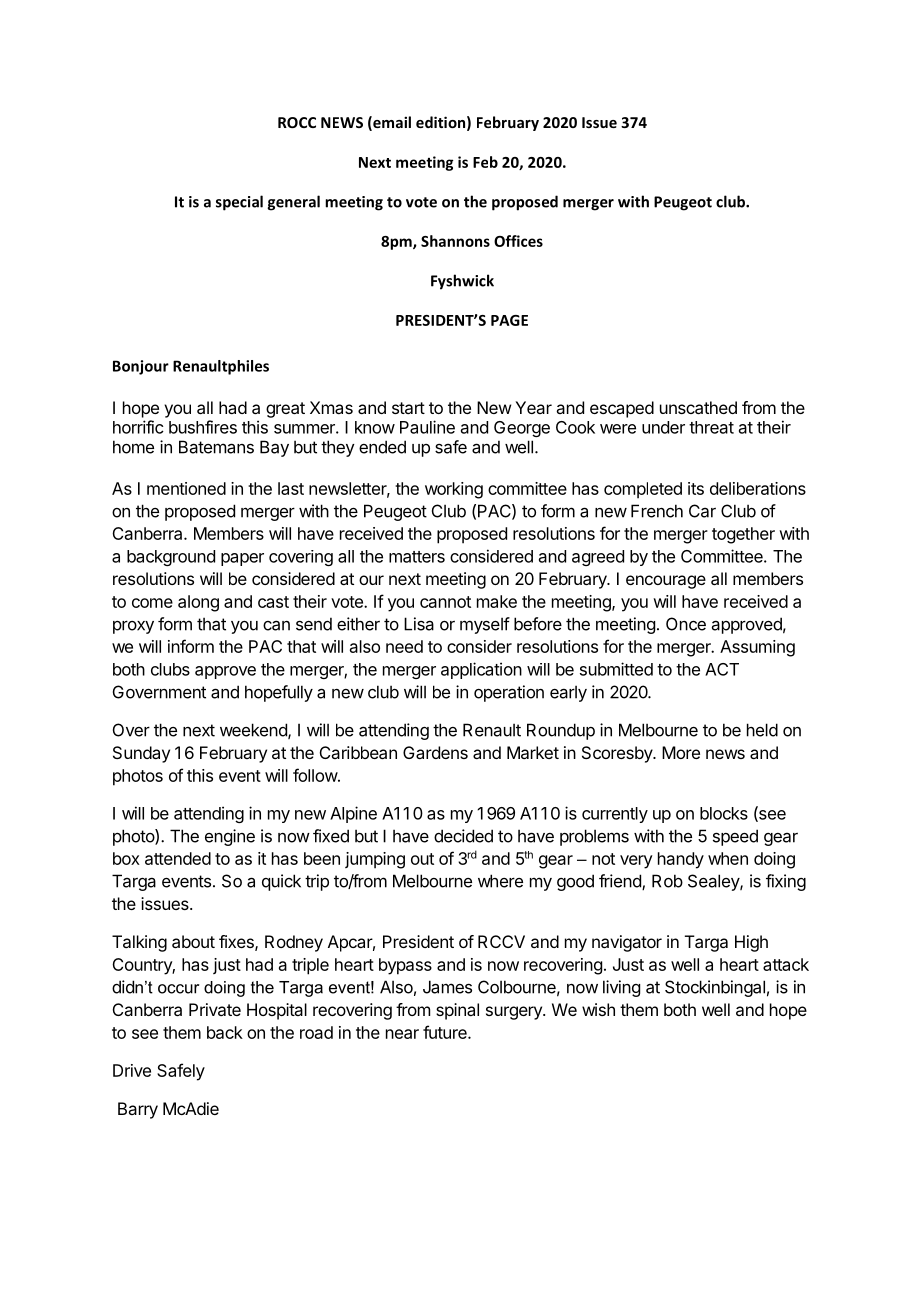  Describe the element at coordinates (722, 669) in the document. I see `ACT` at that location.
